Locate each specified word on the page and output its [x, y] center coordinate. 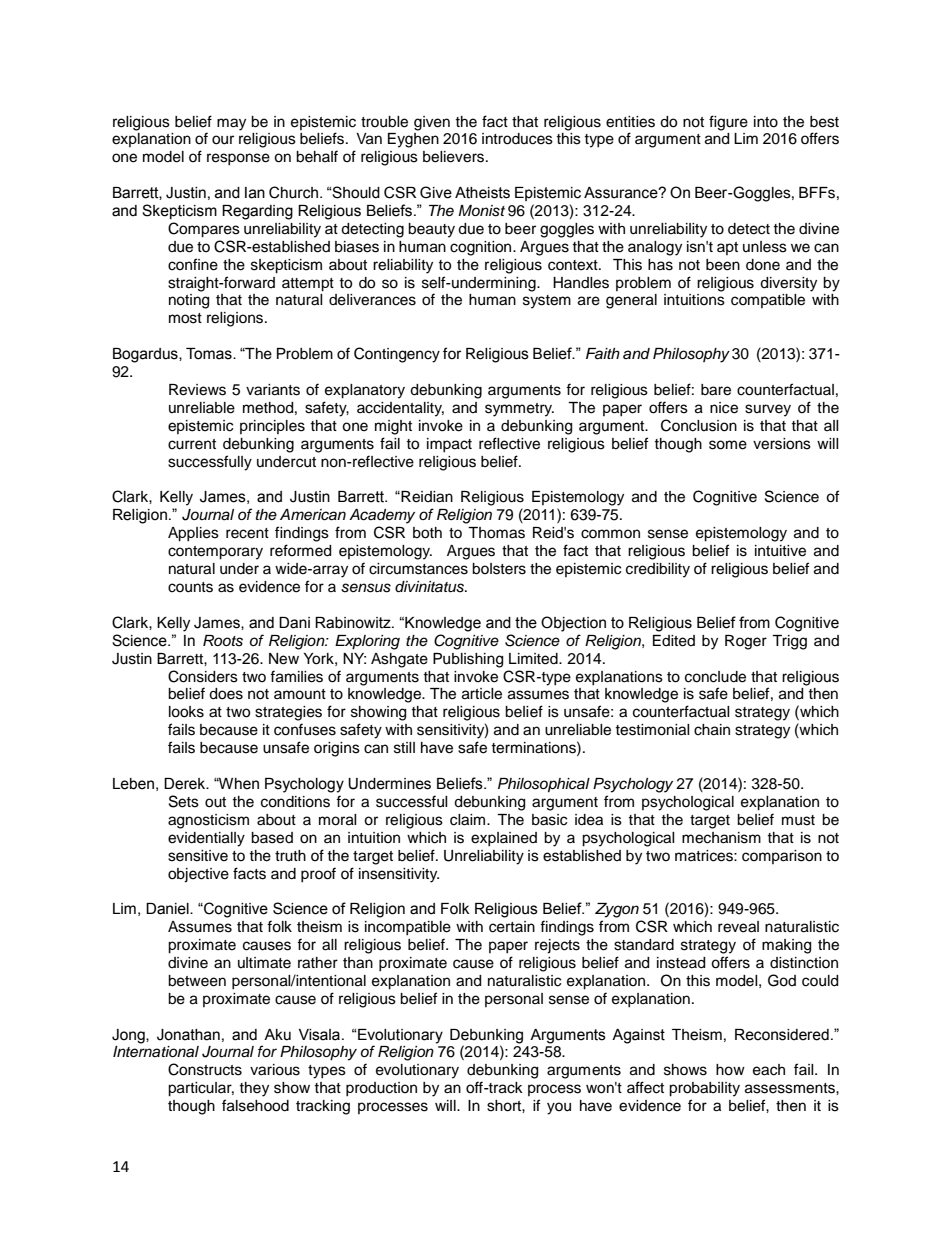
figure [728, 123]
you [559, 1108]
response [238, 159]
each [769, 1070]
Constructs [205, 1069]
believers [453, 157]
